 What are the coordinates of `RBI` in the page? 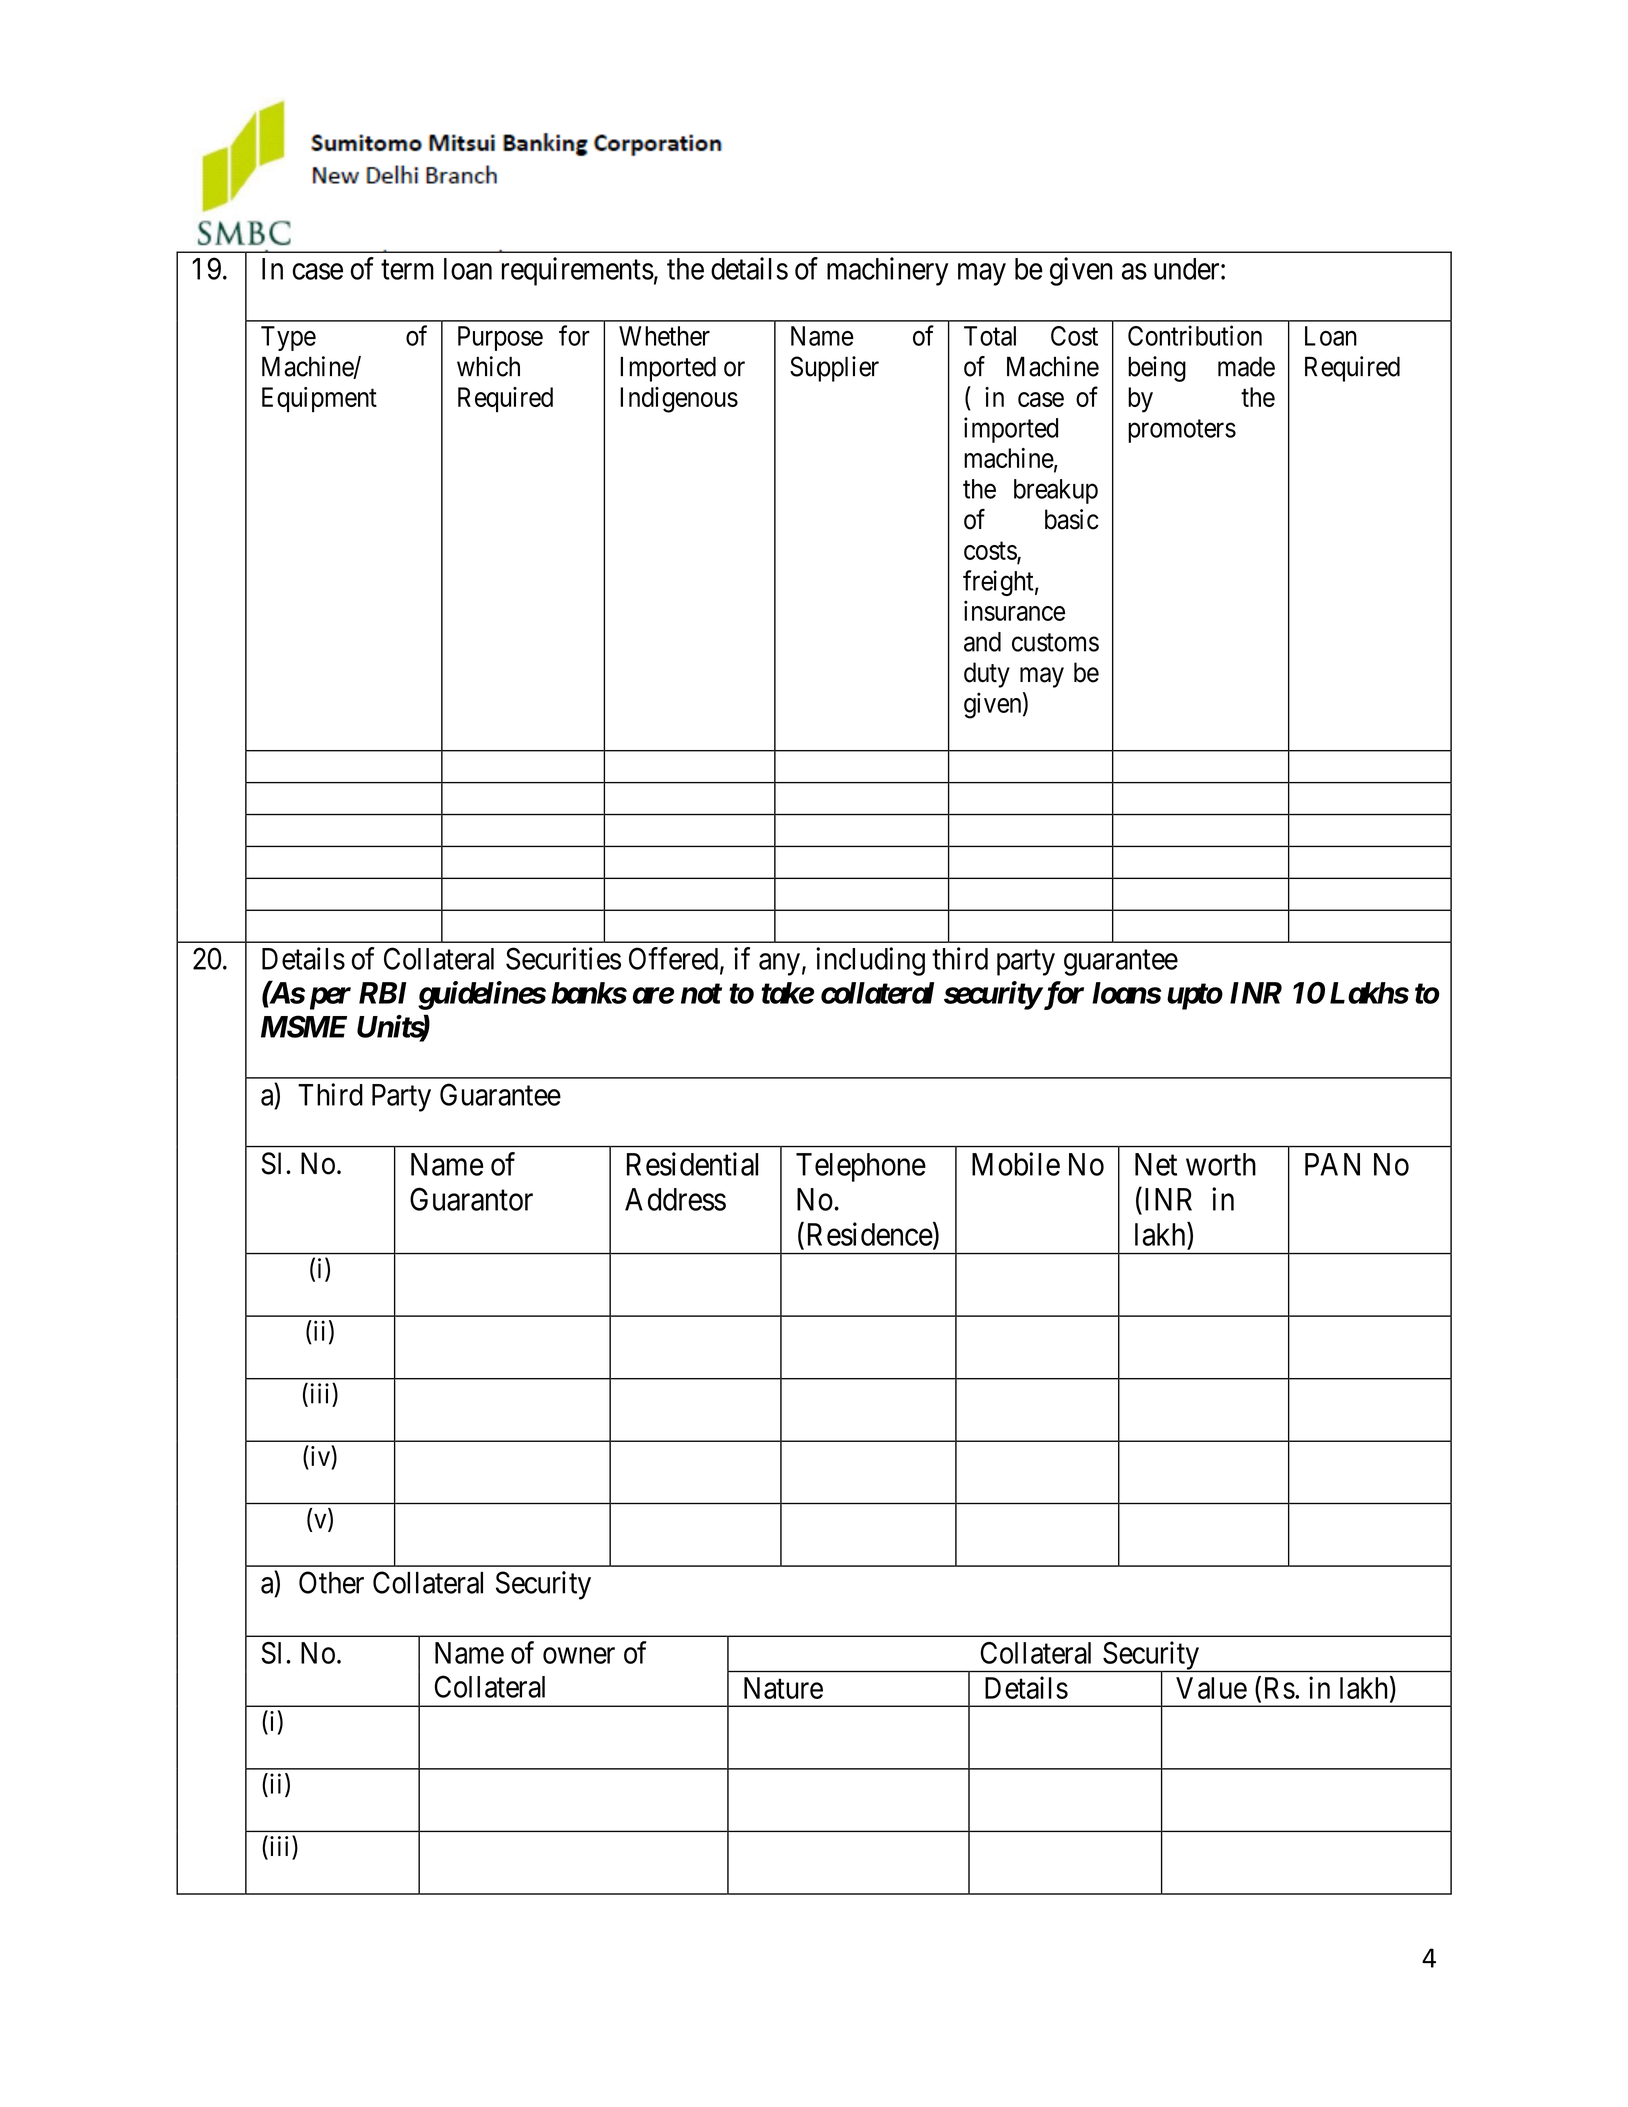 It's located at (382, 993).
